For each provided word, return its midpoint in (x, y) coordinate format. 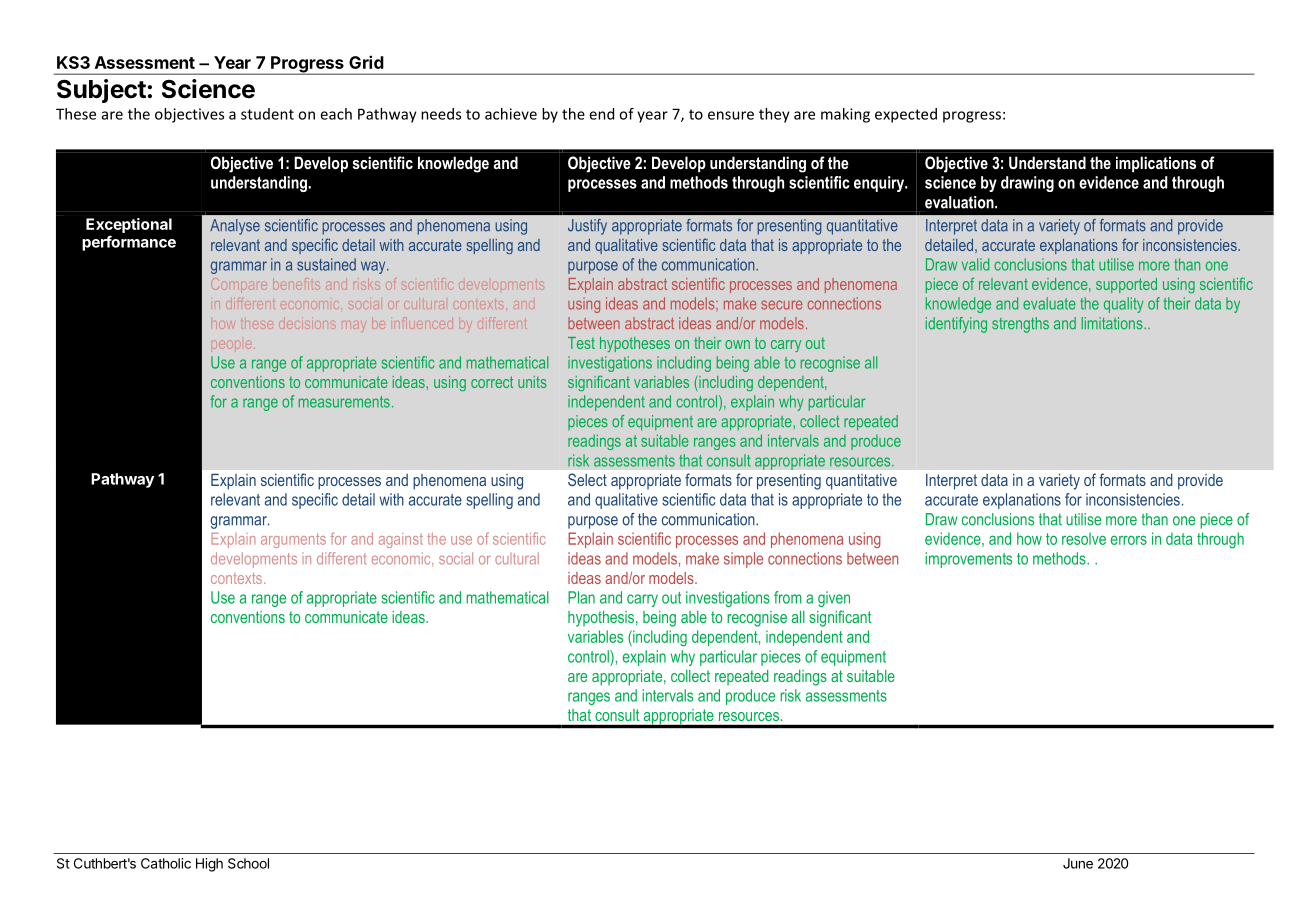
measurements (344, 402)
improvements (968, 560)
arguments (293, 540)
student (267, 114)
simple (743, 560)
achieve (511, 114)
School (248, 863)
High (209, 865)
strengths (1020, 325)
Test (581, 343)
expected (906, 115)
